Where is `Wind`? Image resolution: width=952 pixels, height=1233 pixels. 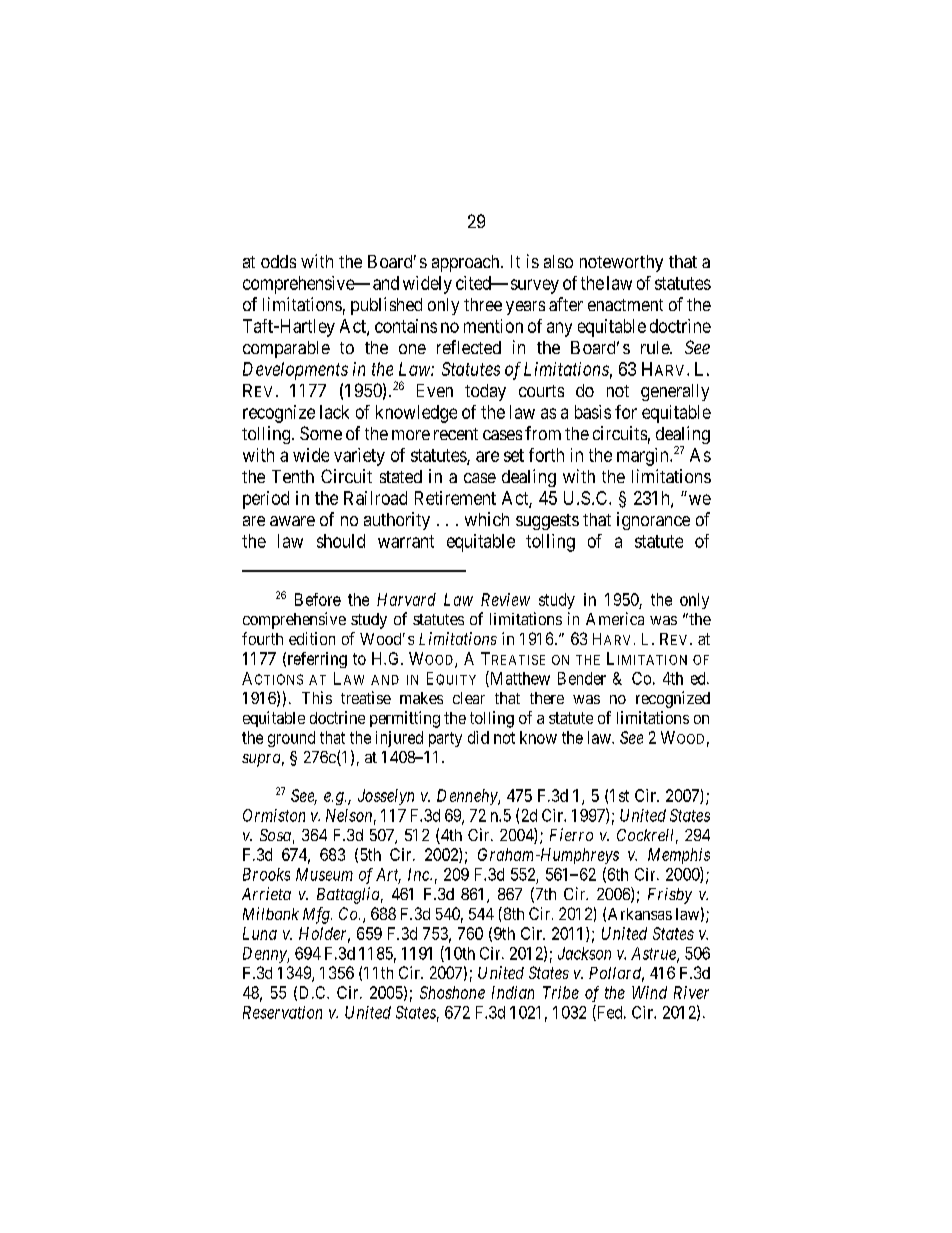
Wind is located at coordinates (649, 992).
